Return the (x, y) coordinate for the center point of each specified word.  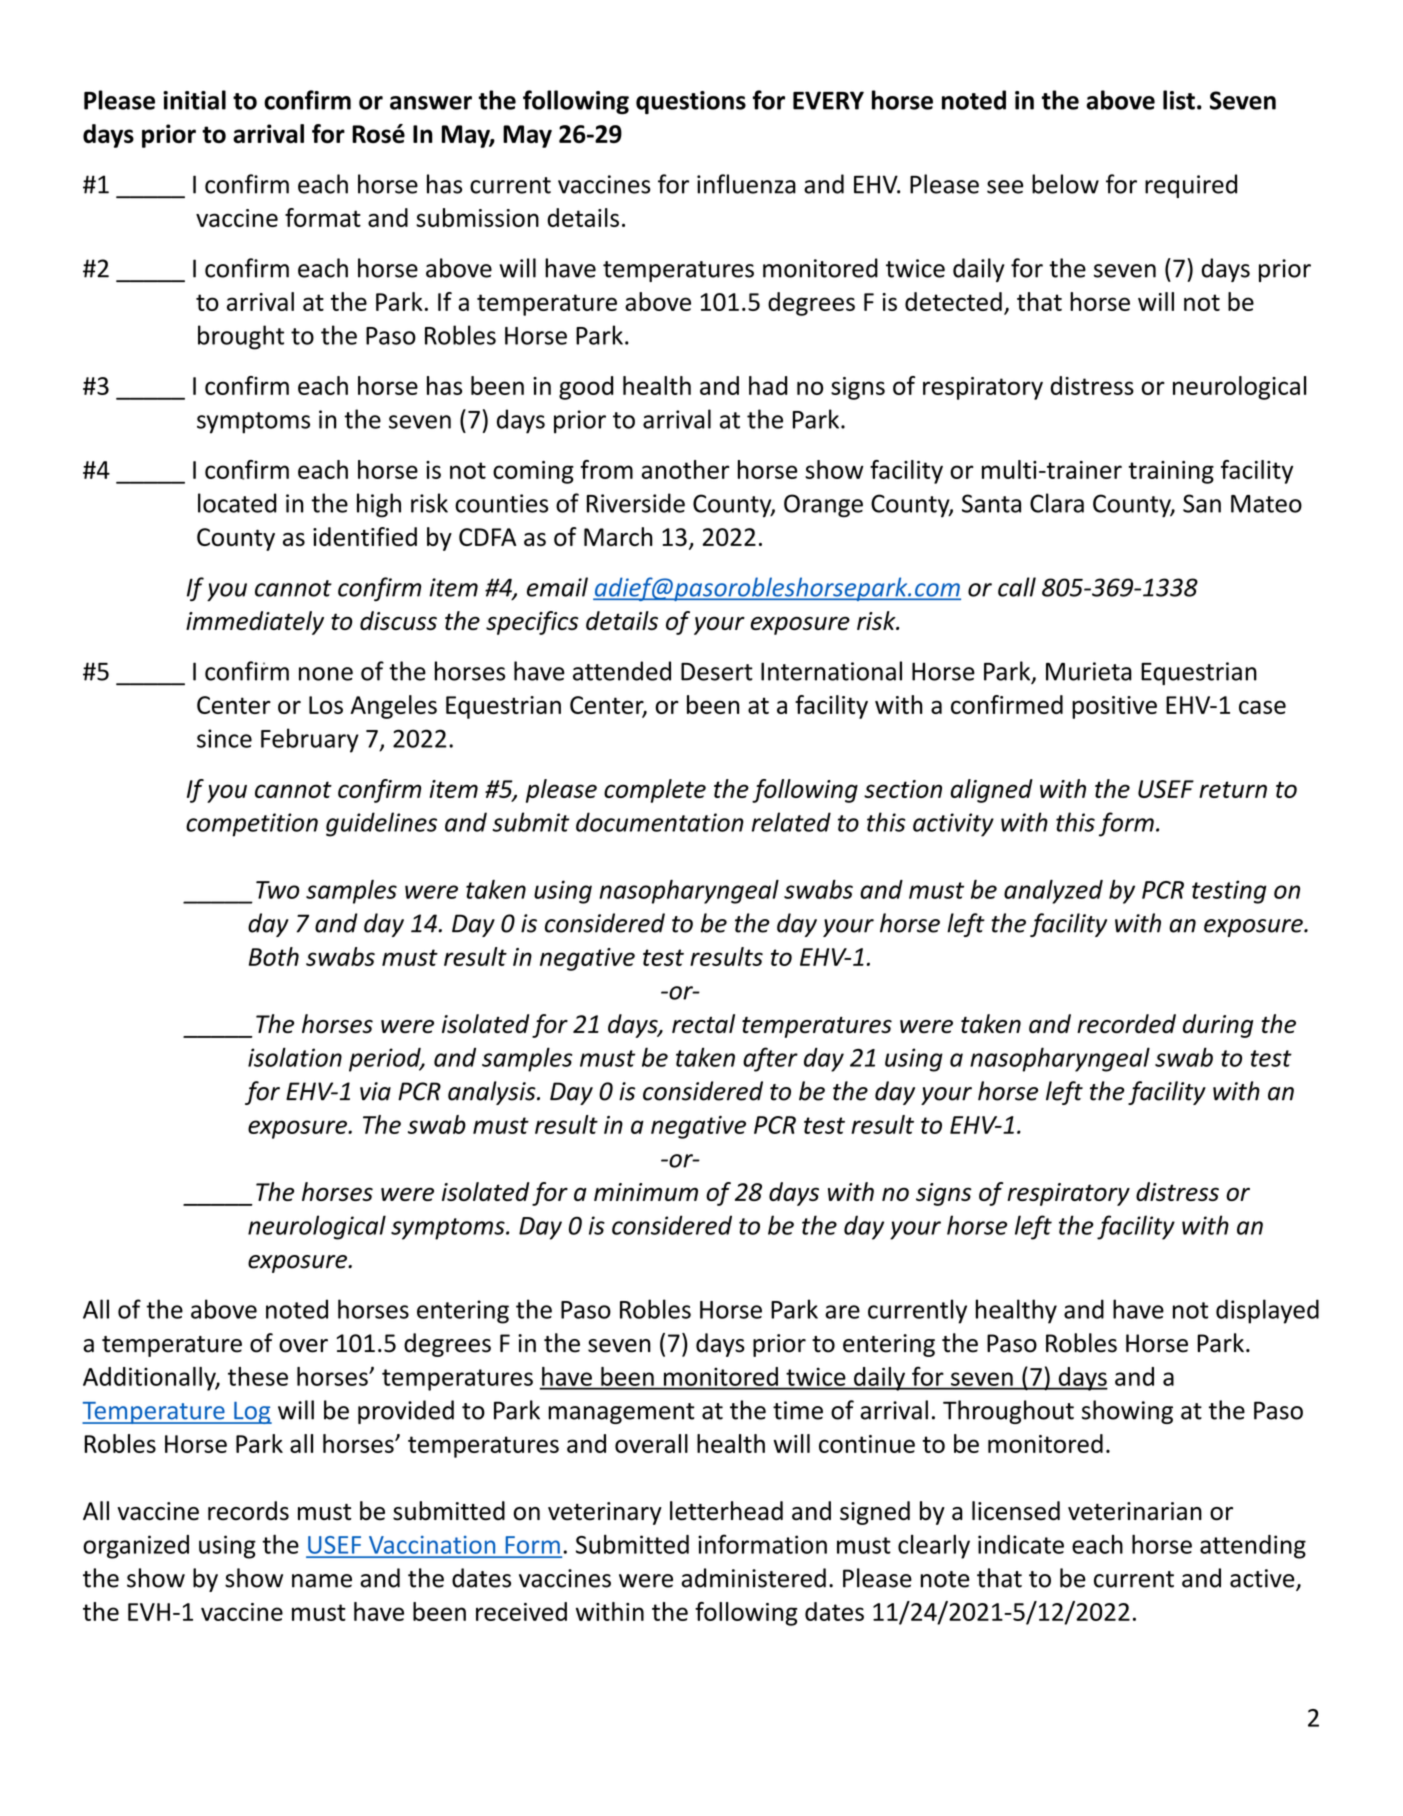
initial (194, 100)
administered (753, 1578)
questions (691, 102)
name (322, 1581)
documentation (660, 822)
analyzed (1053, 892)
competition (252, 825)
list (1179, 100)
